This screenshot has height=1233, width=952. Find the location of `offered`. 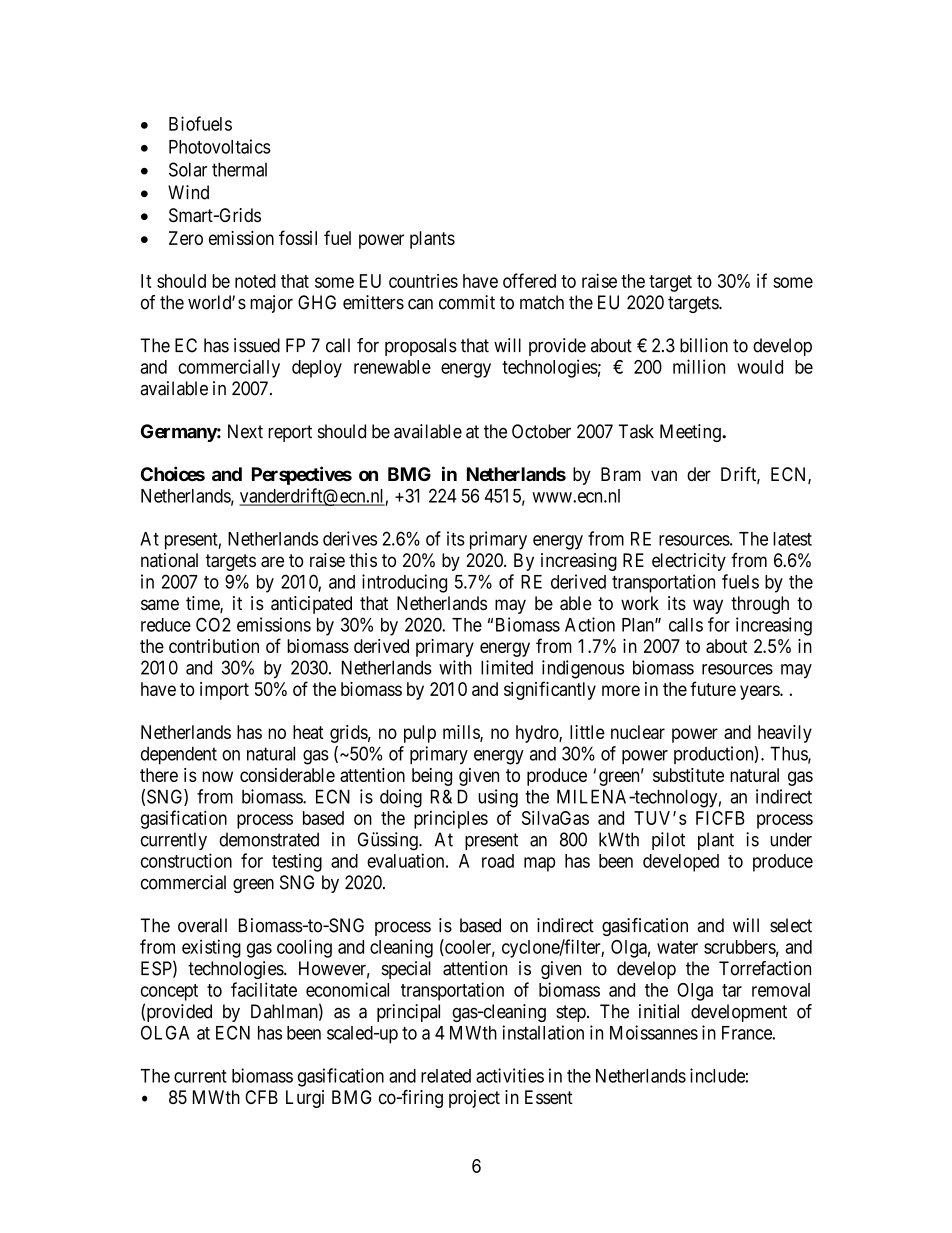

offered is located at coordinates (529, 280).
